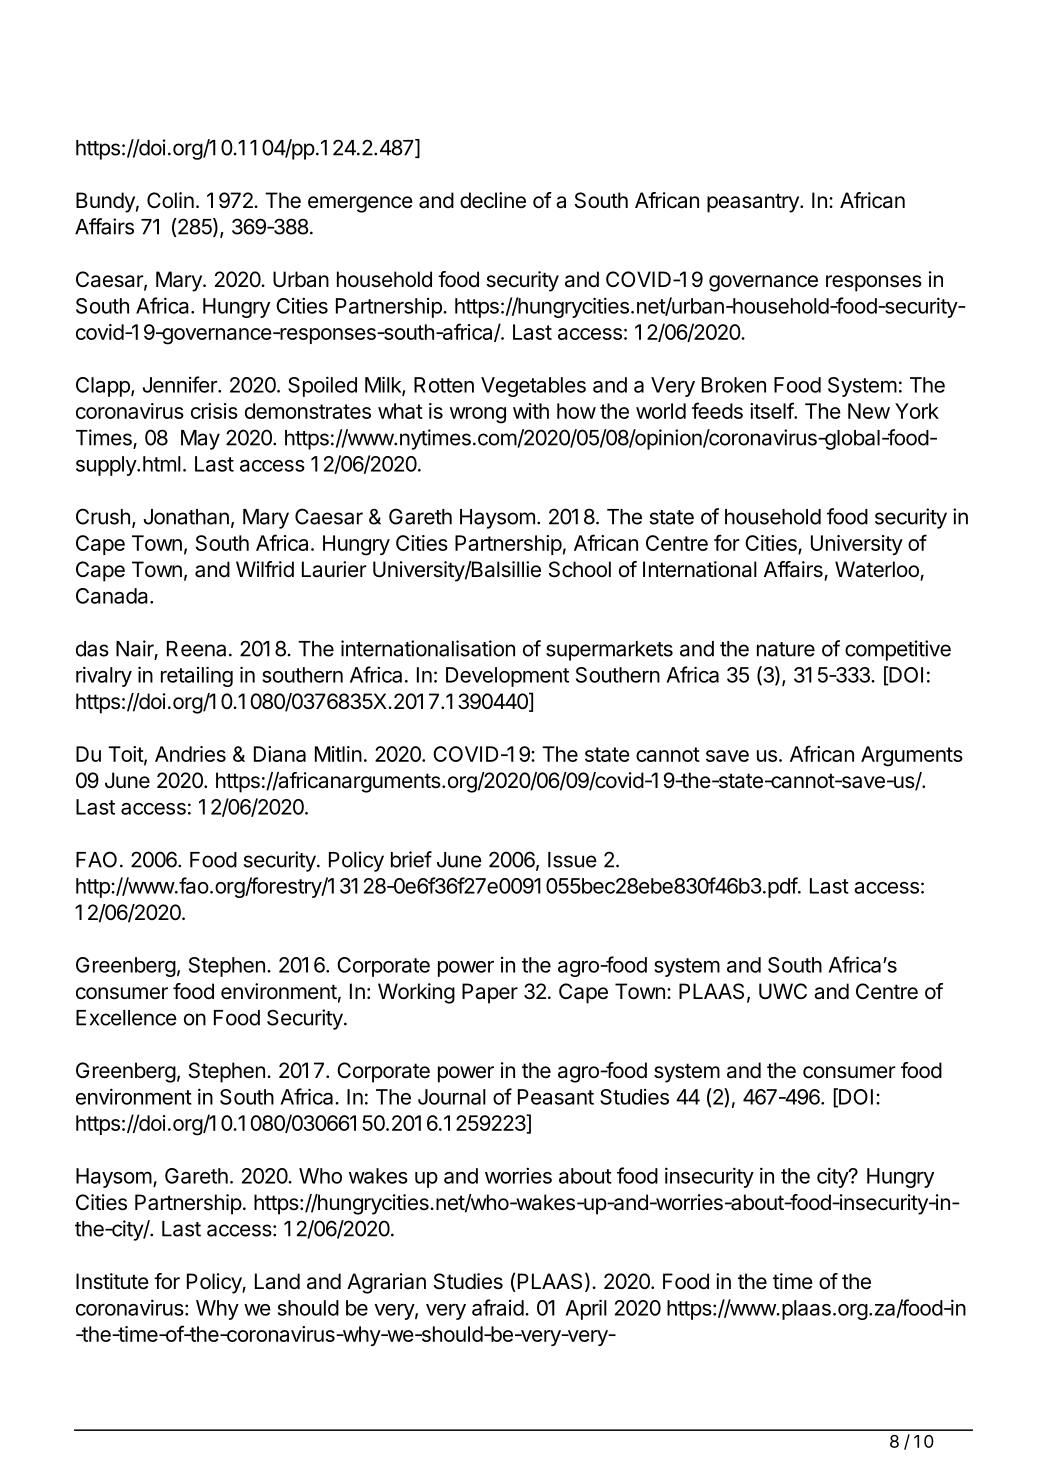 This screenshot has height=1480, width=1047. Describe the element at coordinates (572, 860) in the screenshot. I see `Issue` at that location.
